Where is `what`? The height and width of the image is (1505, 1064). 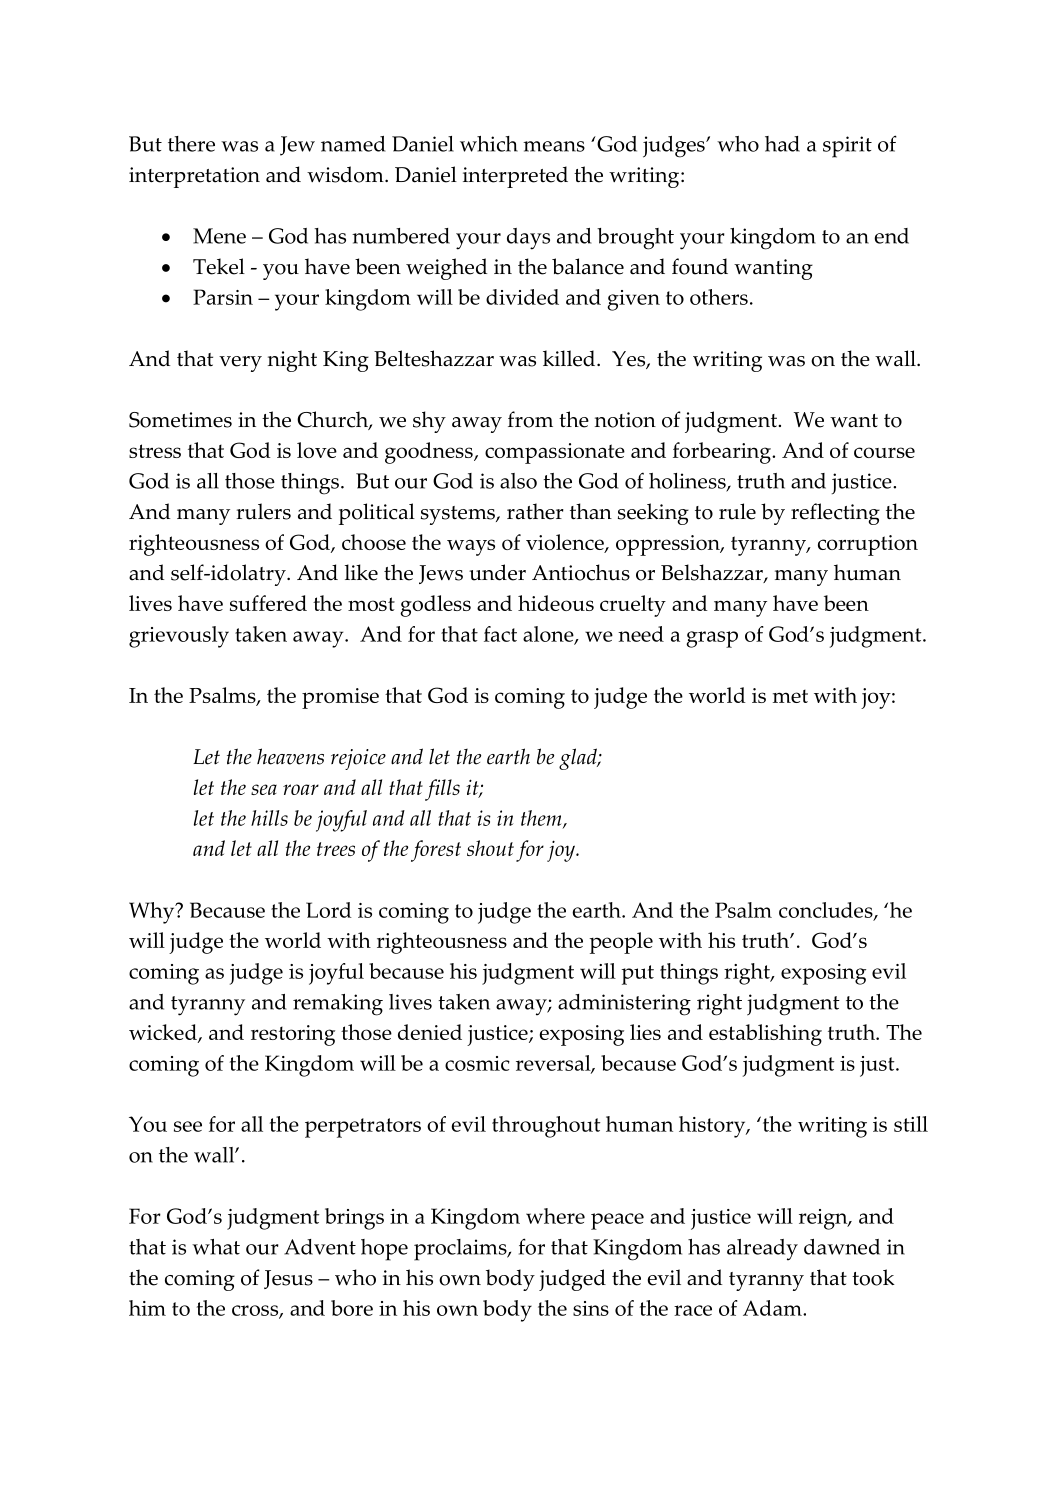
what is located at coordinates (216, 1247).
